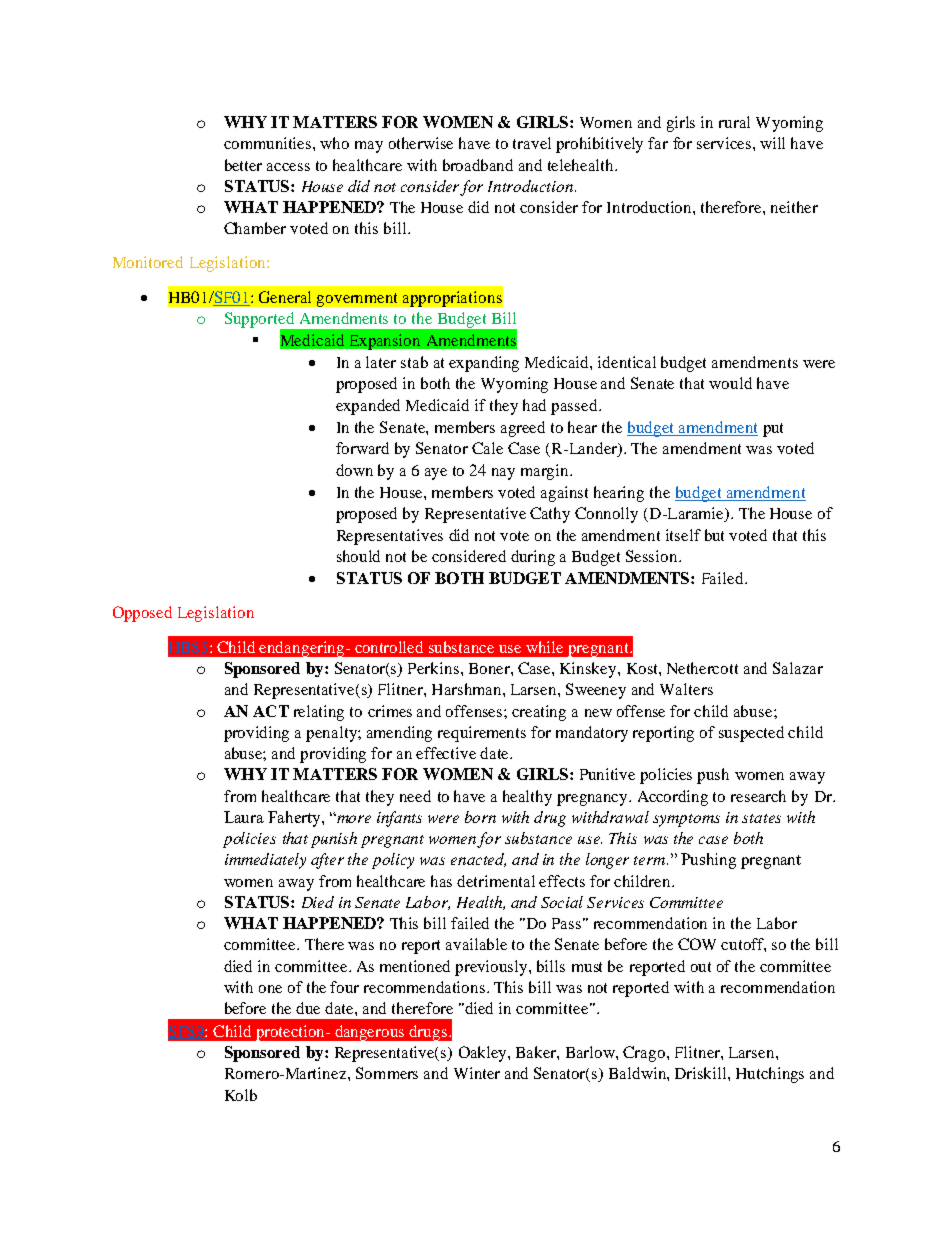  Describe the element at coordinates (243, 165) in the image. I see `better` at that location.
